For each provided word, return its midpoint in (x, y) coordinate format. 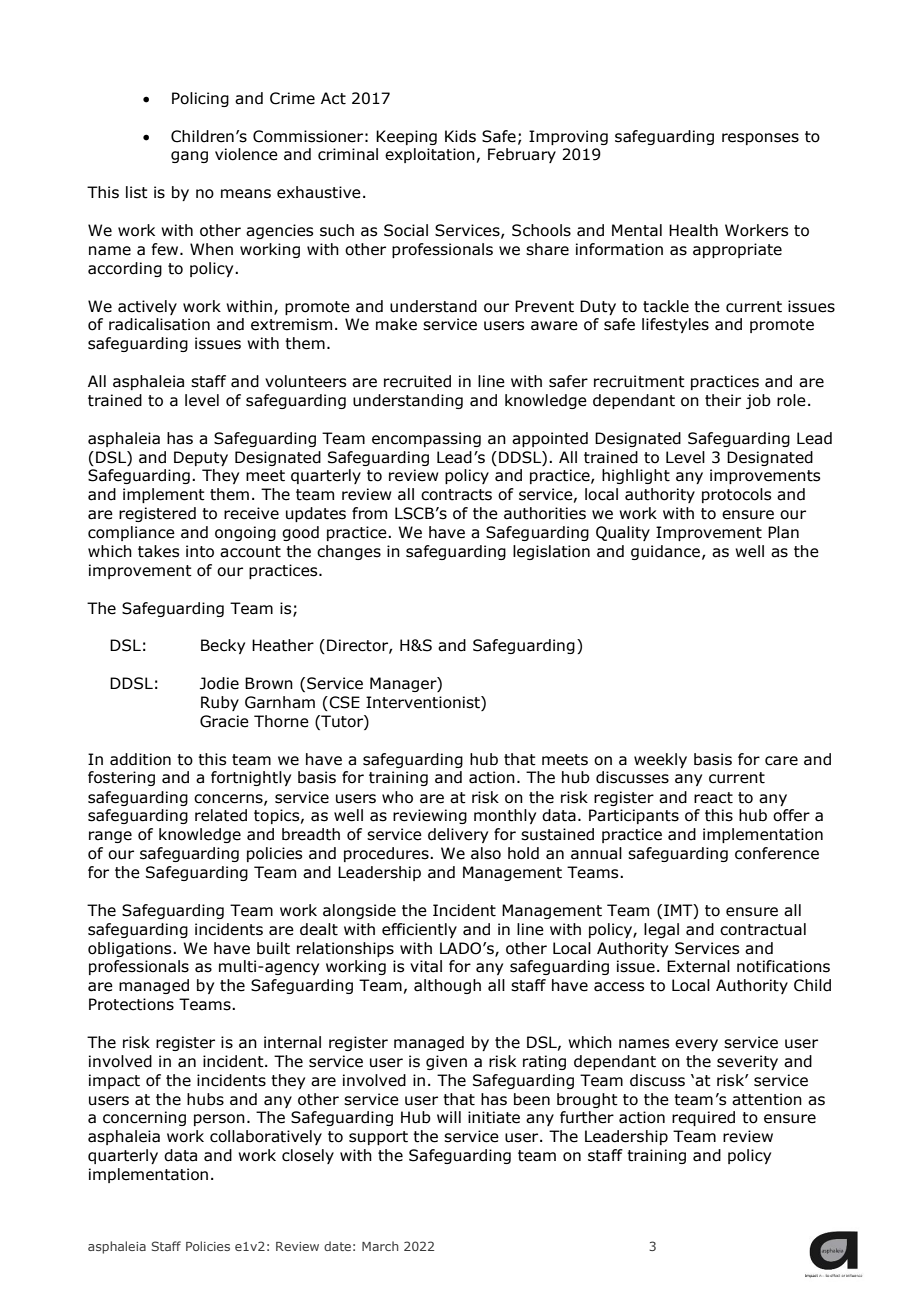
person (219, 1120)
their (723, 400)
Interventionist (424, 703)
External (698, 966)
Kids (460, 136)
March (380, 1246)
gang (189, 157)
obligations (131, 949)
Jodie (219, 683)
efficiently (419, 930)
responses (760, 139)
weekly (660, 760)
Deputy (201, 458)
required (703, 1118)
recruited (417, 381)
